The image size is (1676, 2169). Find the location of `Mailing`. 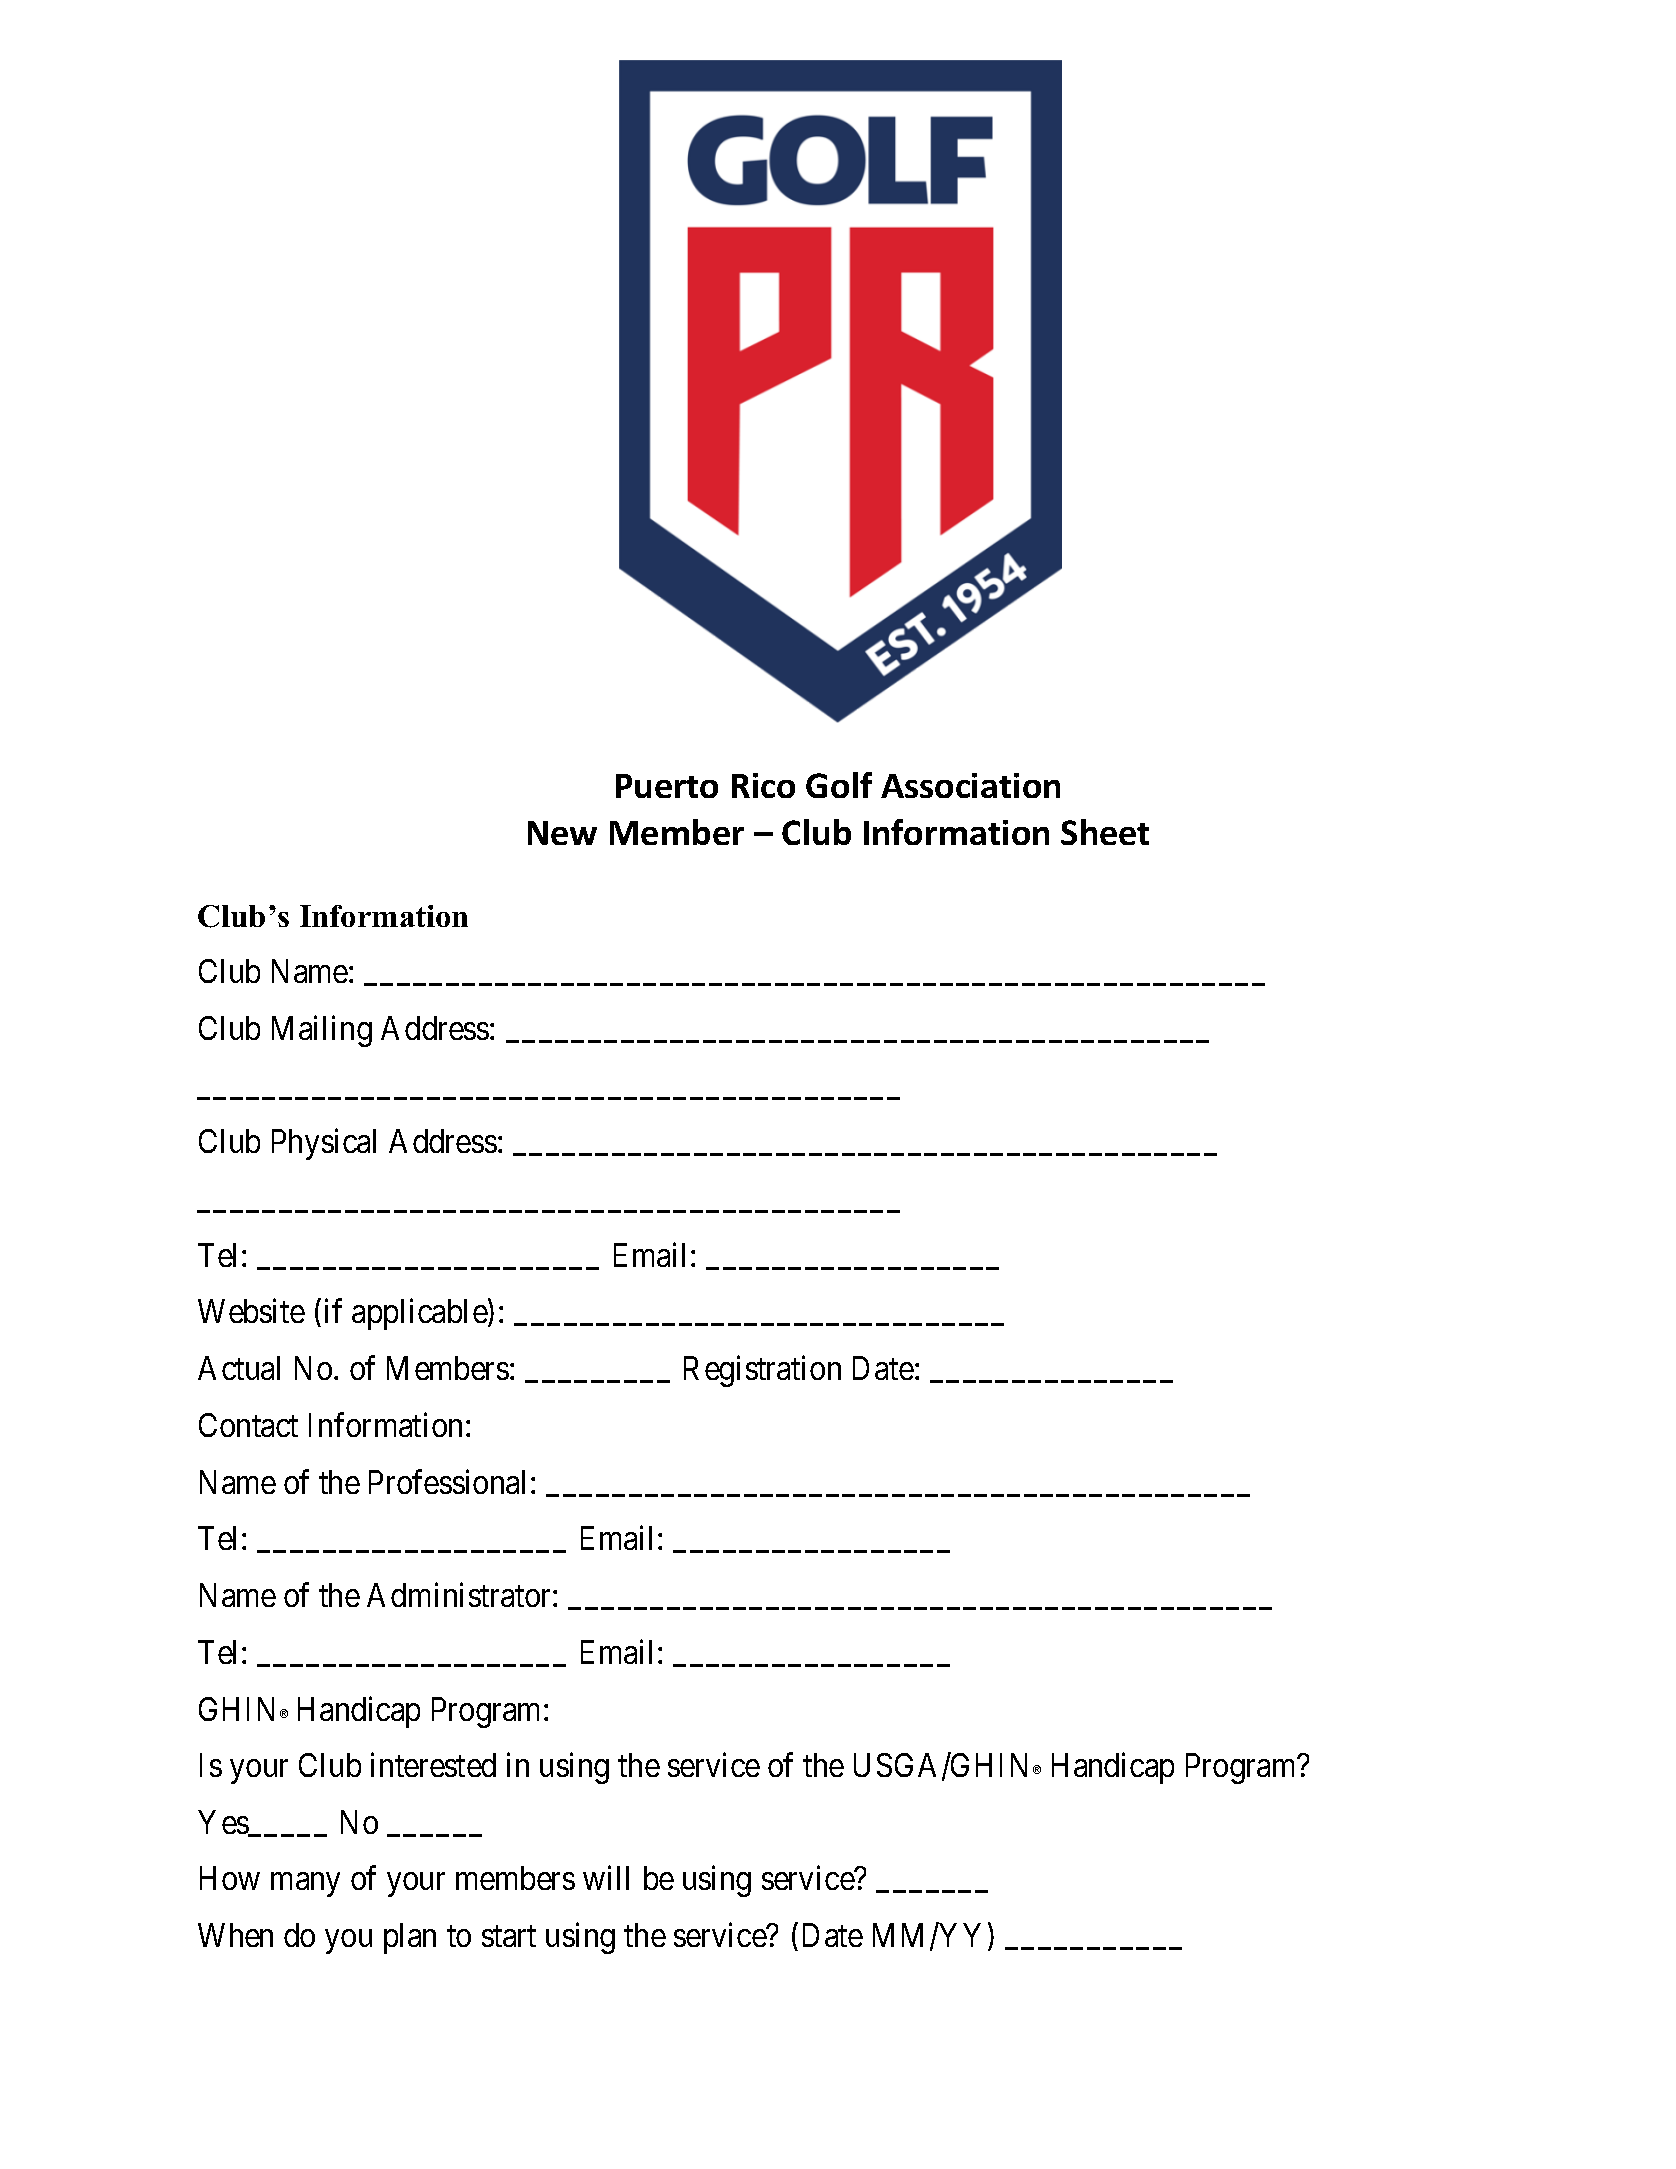

Mailing is located at coordinates (322, 1031).
